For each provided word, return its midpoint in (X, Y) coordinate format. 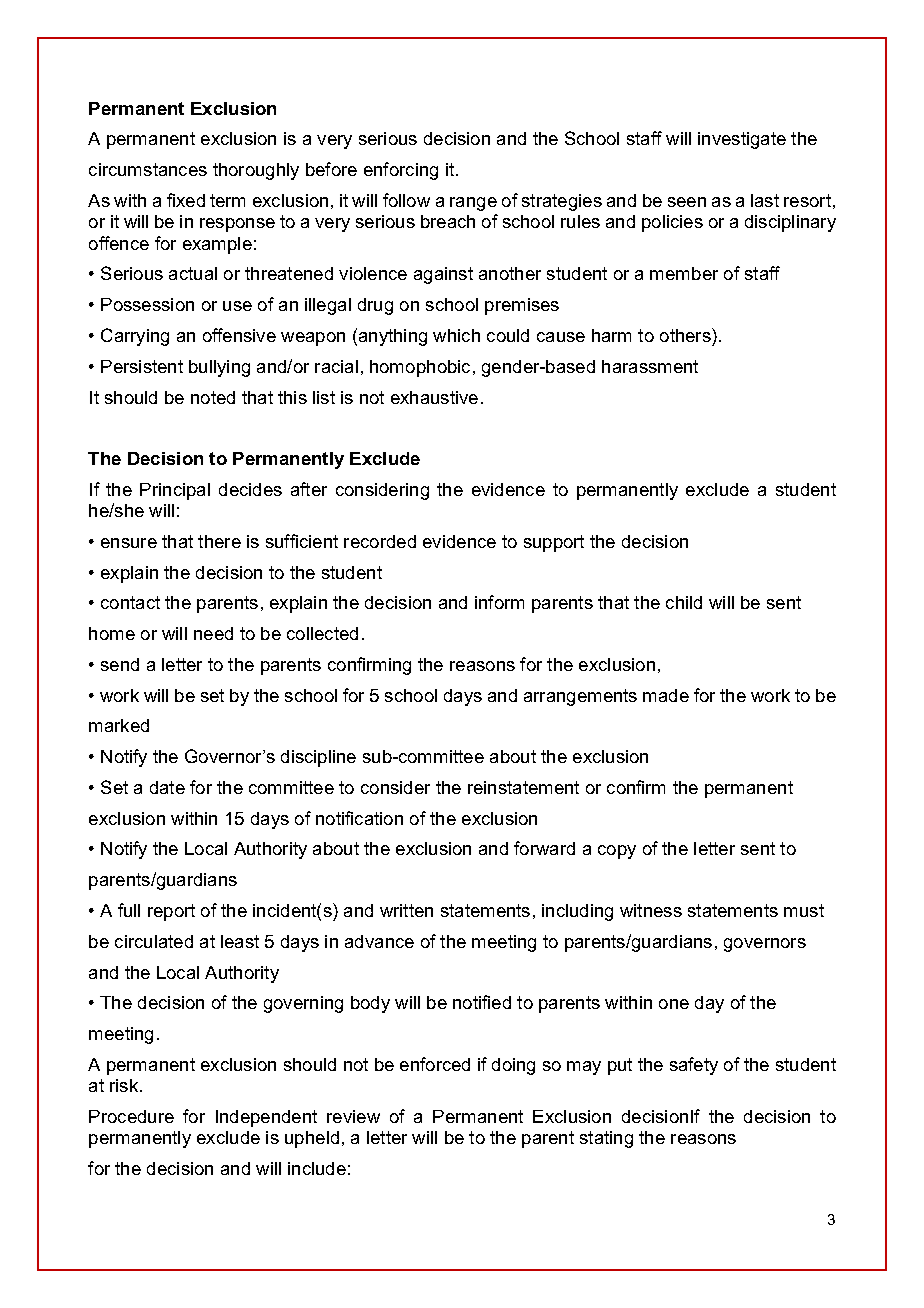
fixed (186, 200)
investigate (742, 140)
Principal (175, 491)
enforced (435, 1064)
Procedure (131, 1116)
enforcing (401, 171)
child (684, 602)
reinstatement (523, 787)
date (167, 787)
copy (617, 852)
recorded (380, 541)
